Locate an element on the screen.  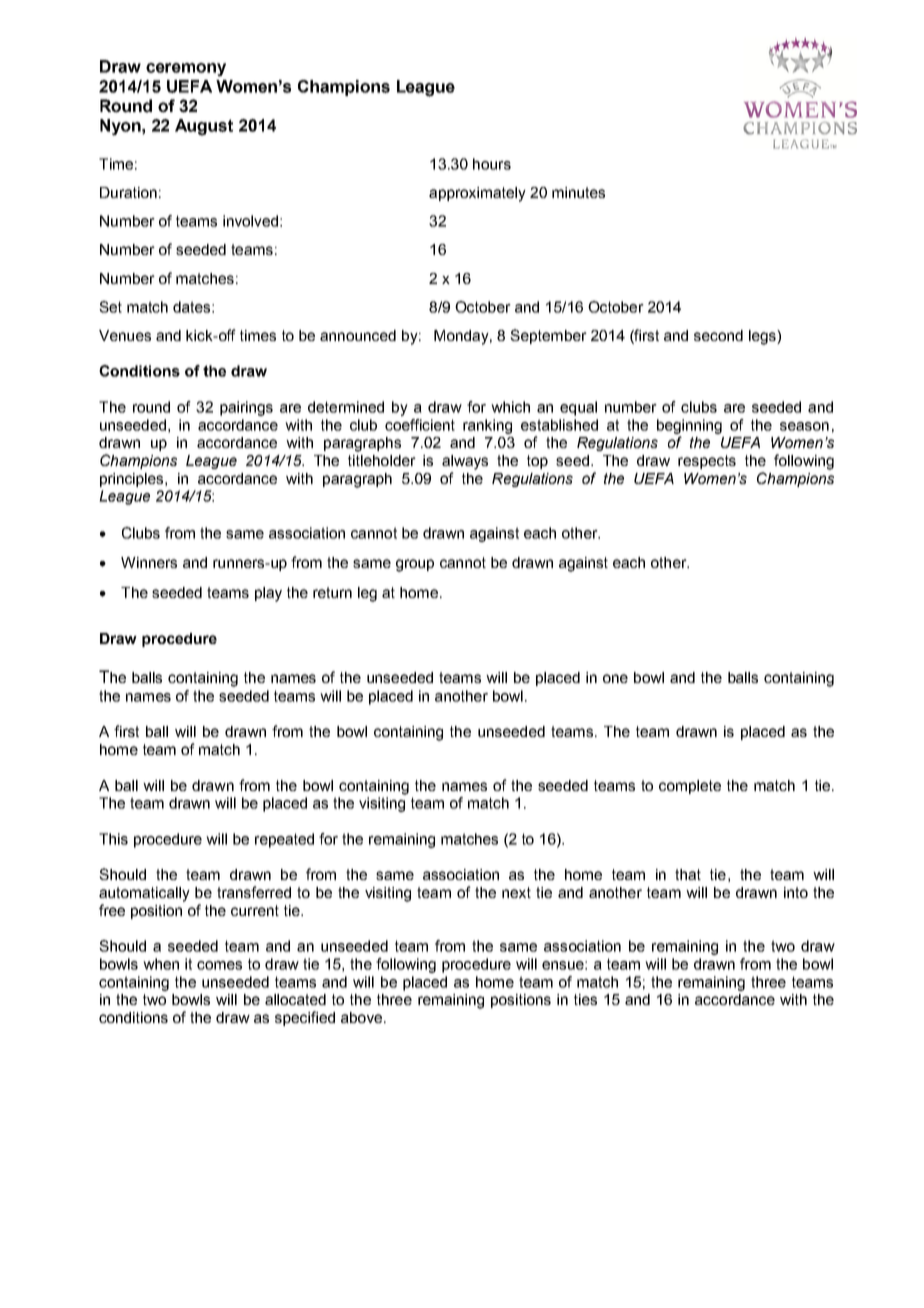
pairings is located at coordinates (246, 408).
